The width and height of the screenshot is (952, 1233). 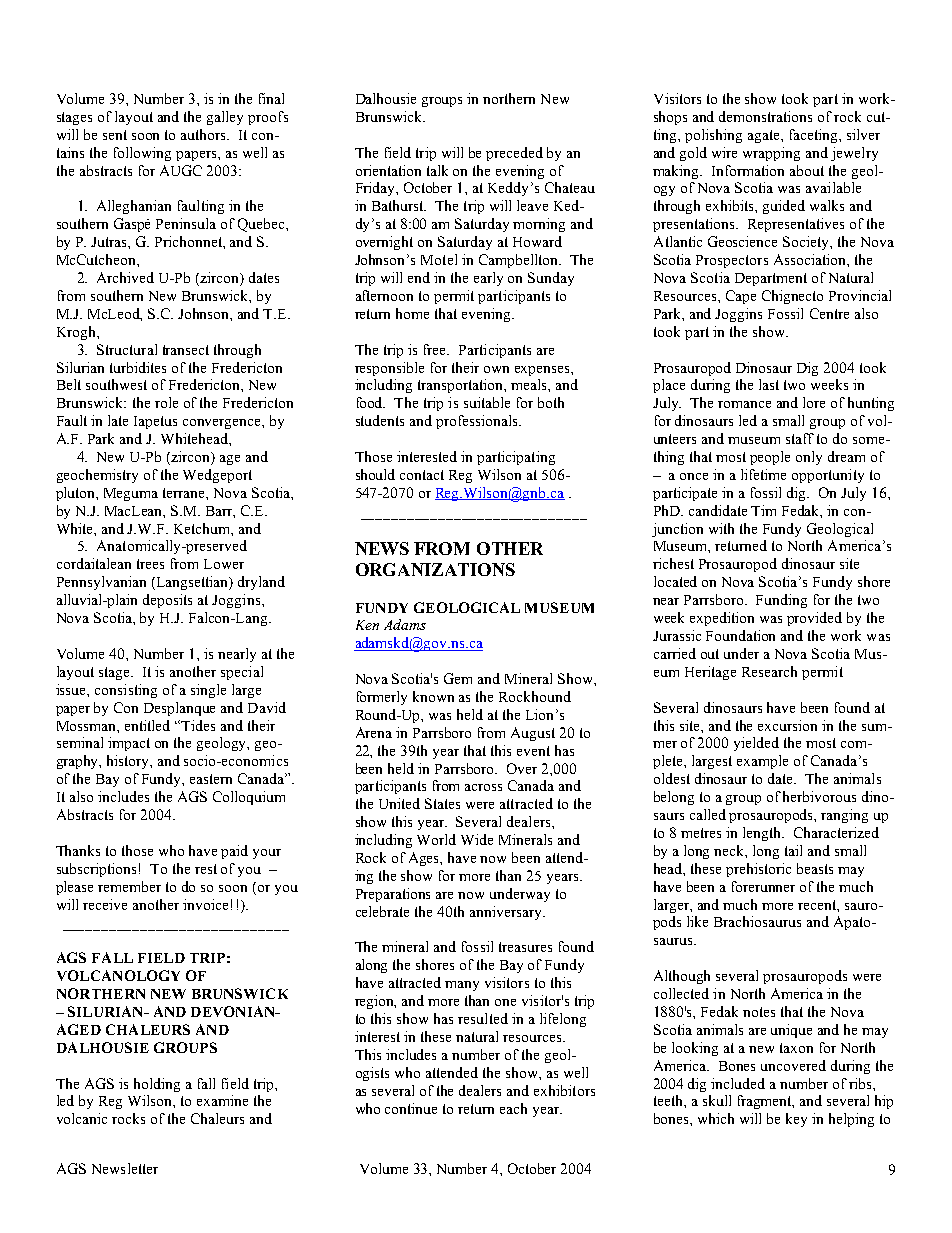 What do you see at coordinates (483, 787) in the screenshot?
I see `across` at bounding box center [483, 787].
